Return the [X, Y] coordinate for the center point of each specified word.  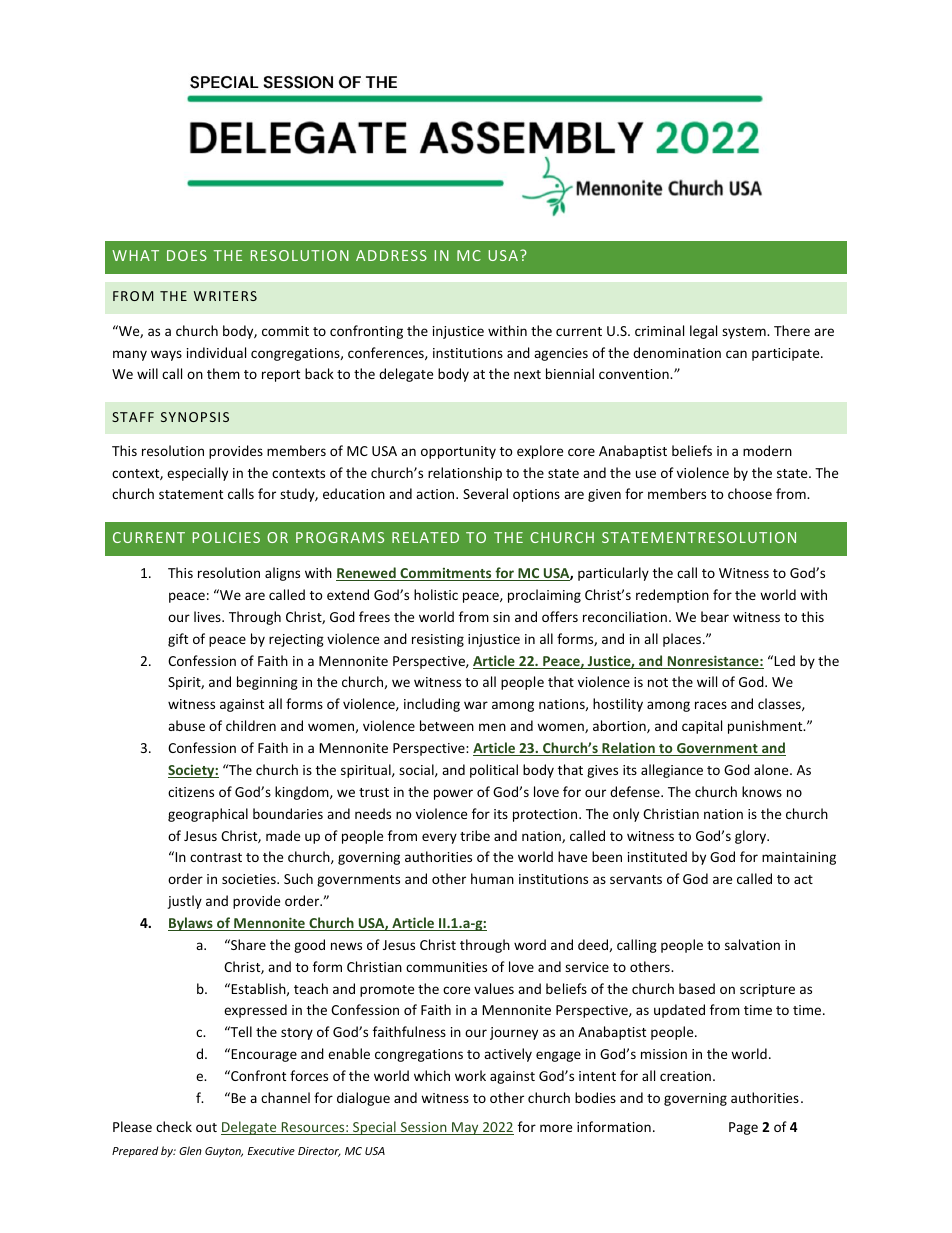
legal [703, 332]
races [711, 705]
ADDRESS [391, 255]
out [206, 1127]
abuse [186, 725]
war [476, 705]
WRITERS [225, 296]
